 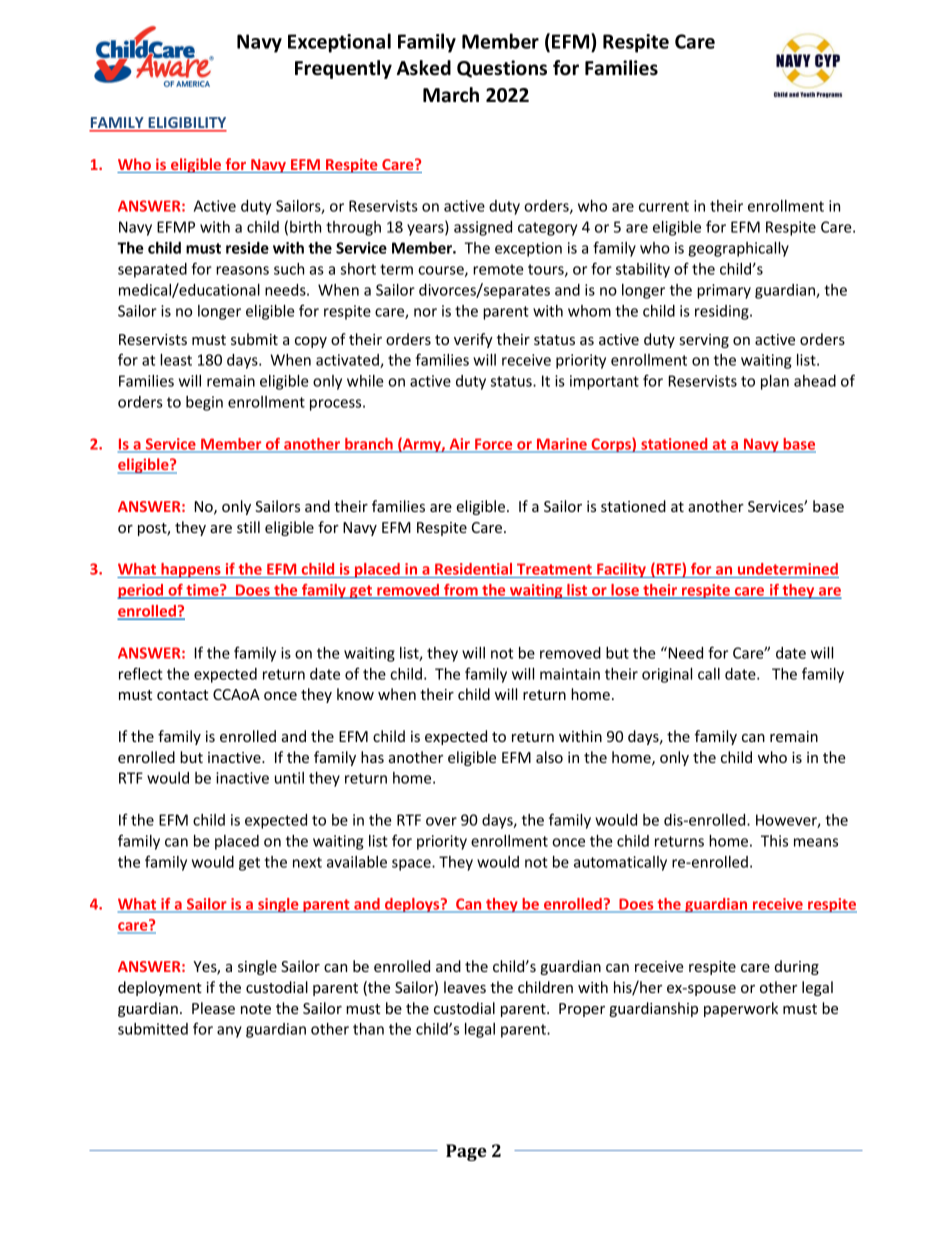 I want to click on any, so click(x=229, y=1032).
